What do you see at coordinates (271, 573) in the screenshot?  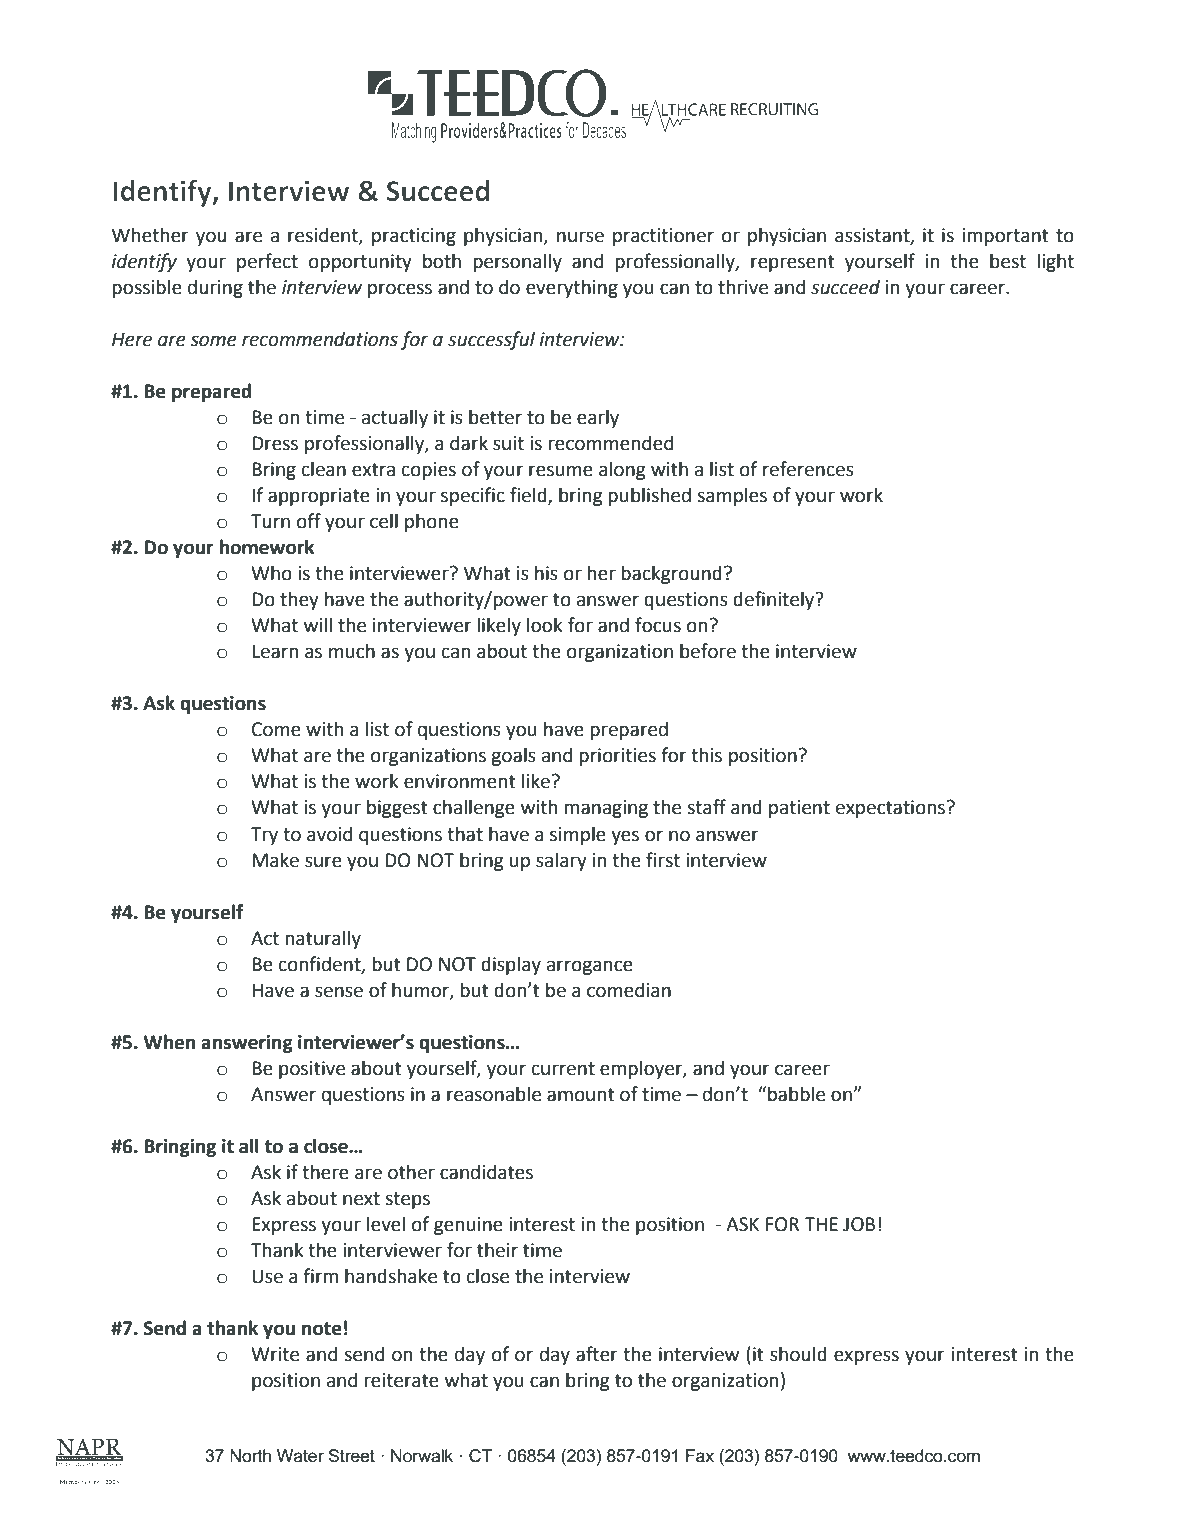 I see `Who` at bounding box center [271, 573].
